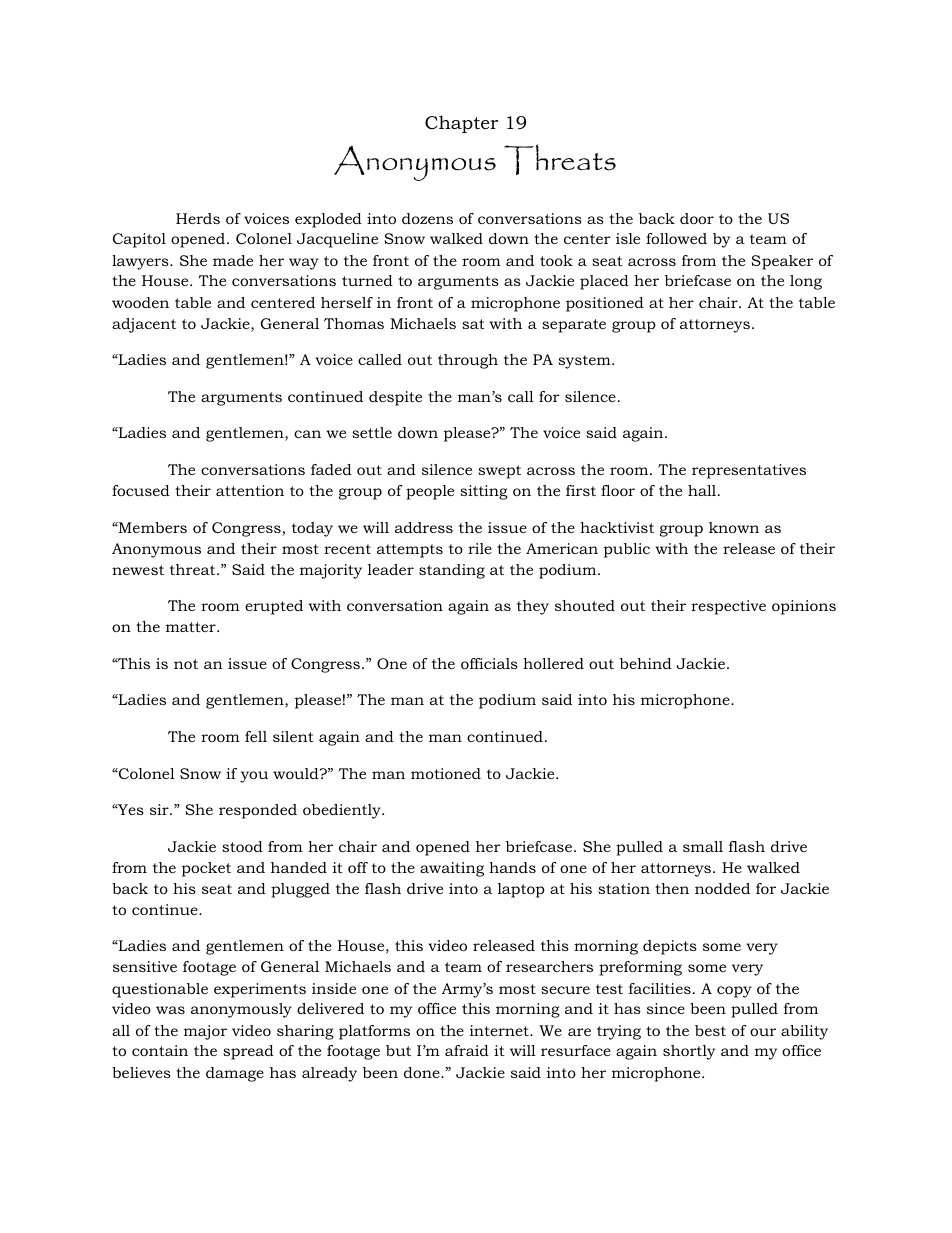 Image resolution: width=952 pixels, height=1233 pixels. I want to click on Chapter, so click(461, 124).
